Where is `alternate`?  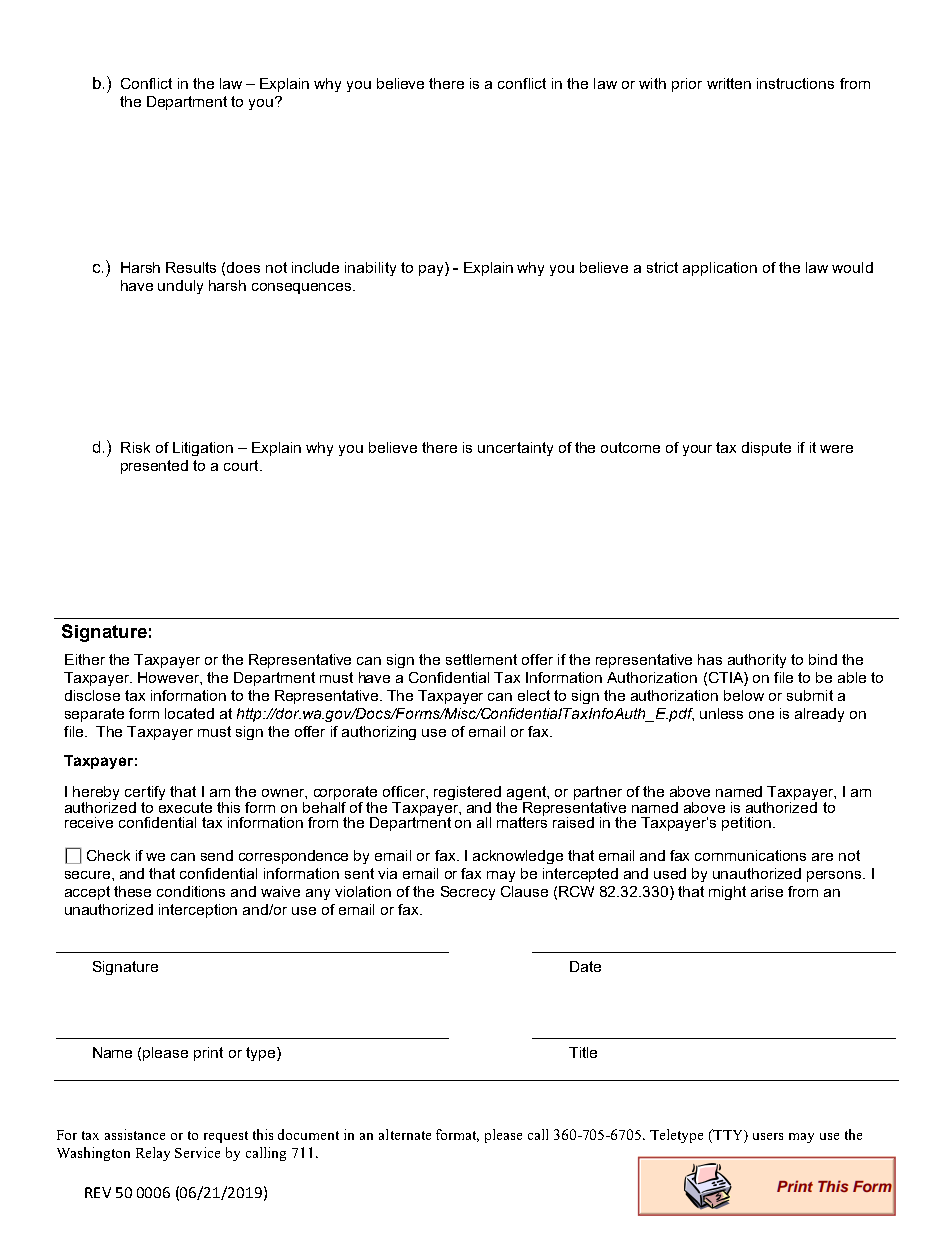 alternate is located at coordinates (405, 1134).
